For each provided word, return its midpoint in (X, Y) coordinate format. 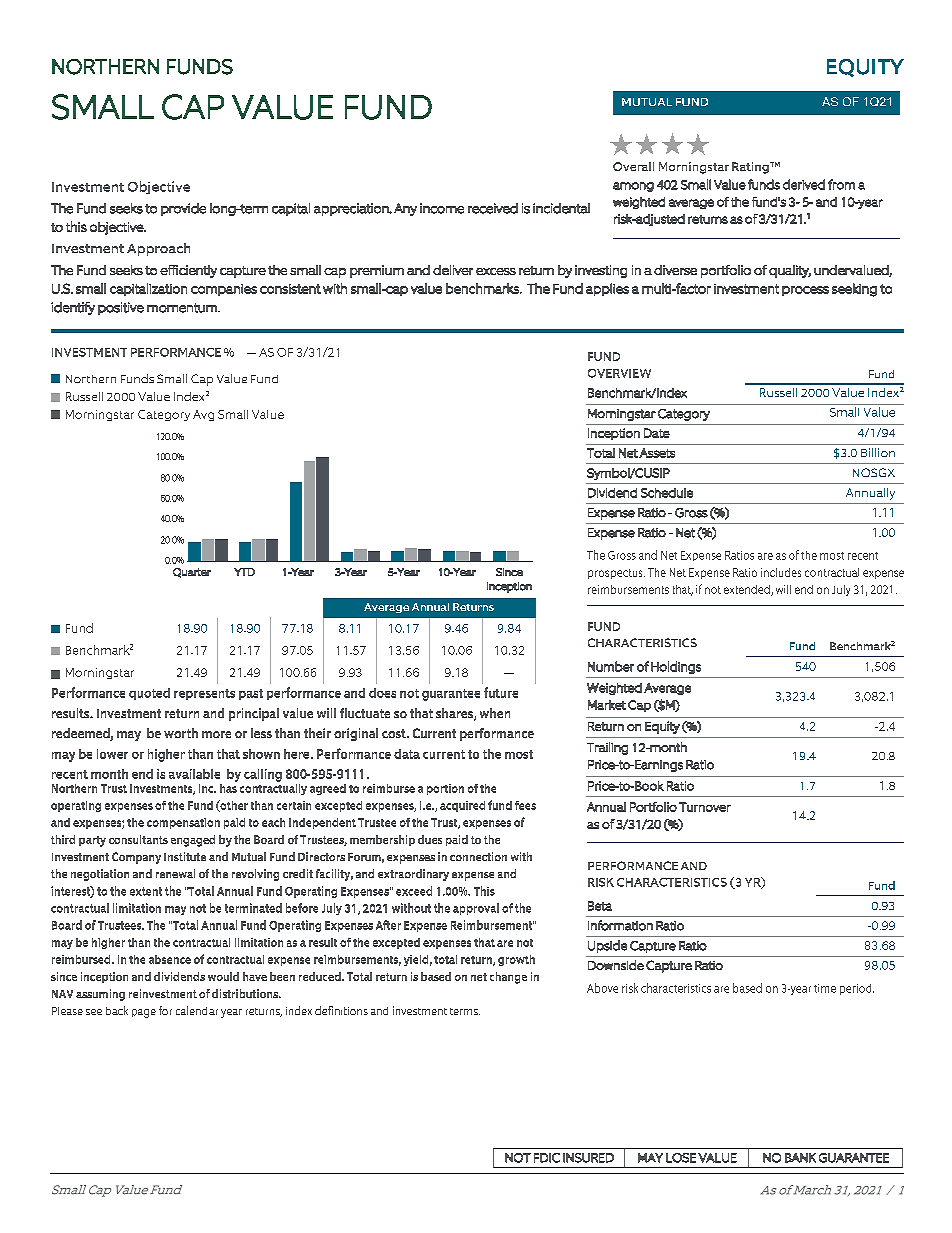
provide (183, 209)
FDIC (547, 1158)
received (493, 208)
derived (804, 184)
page (144, 1013)
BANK (800, 1158)
